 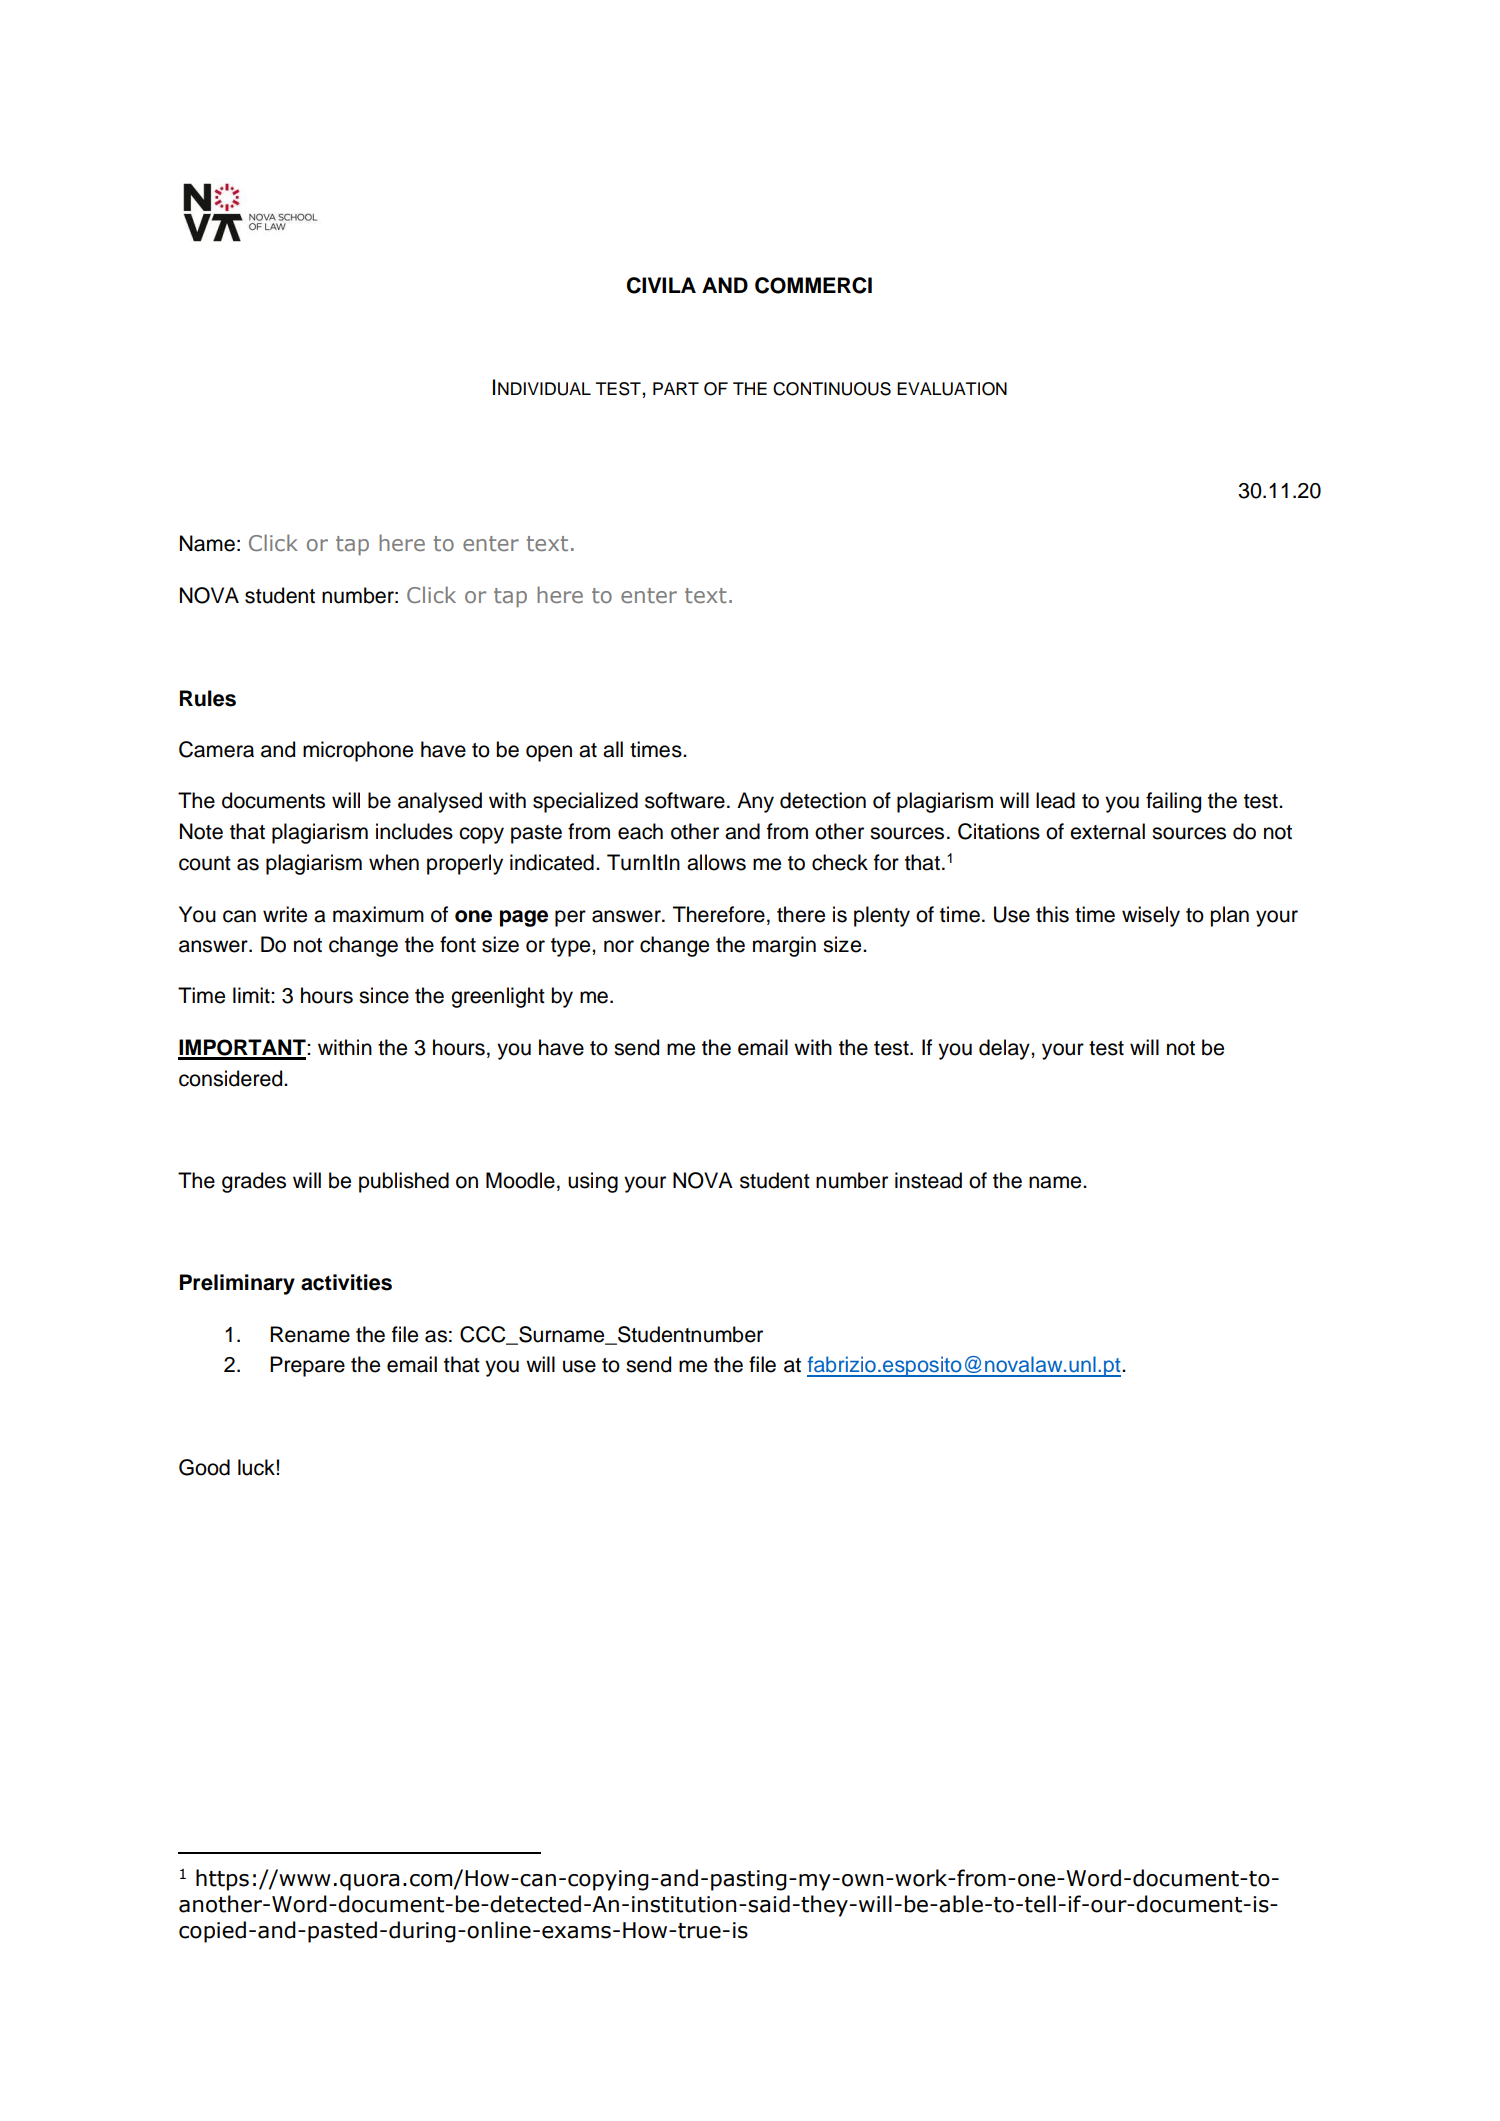 What do you see at coordinates (285, 914) in the screenshot?
I see `write` at bounding box center [285, 914].
